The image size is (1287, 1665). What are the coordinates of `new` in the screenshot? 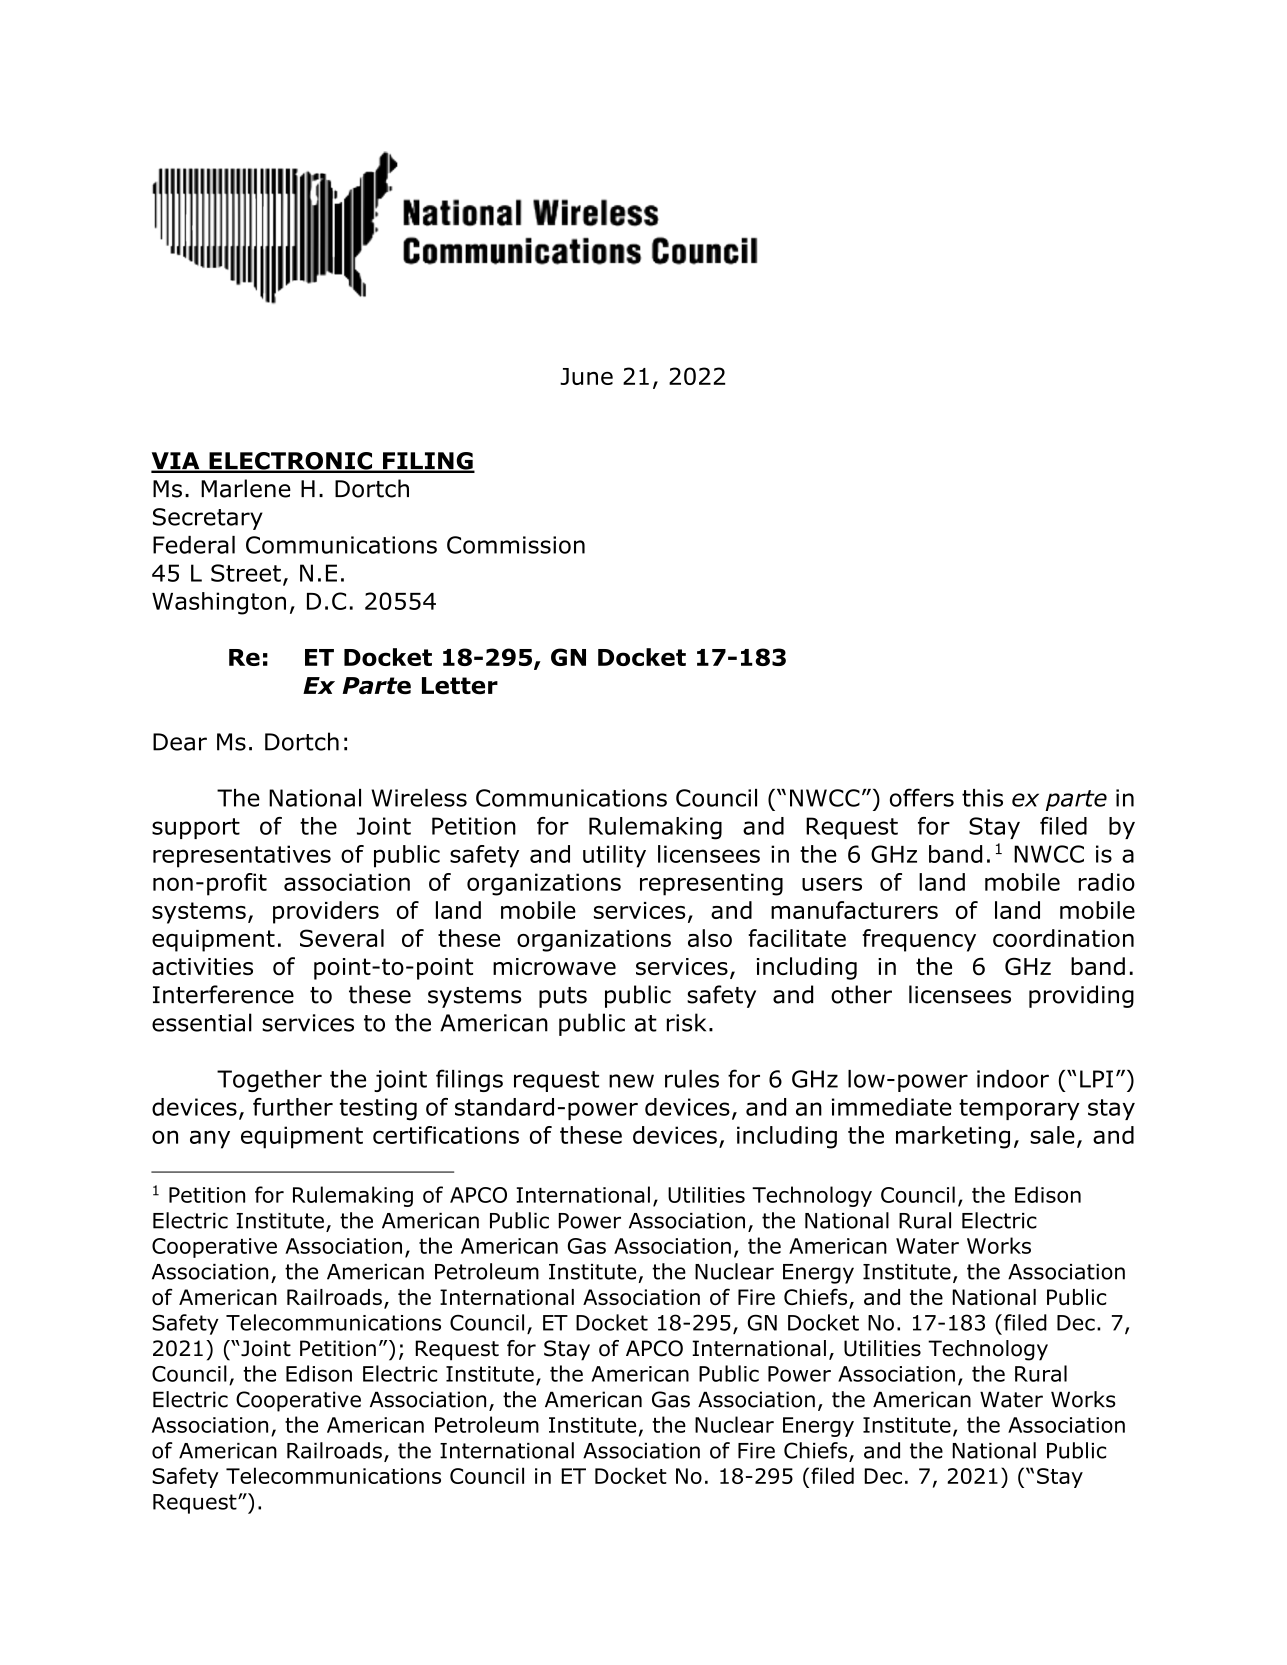 It's located at (631, 1081).
